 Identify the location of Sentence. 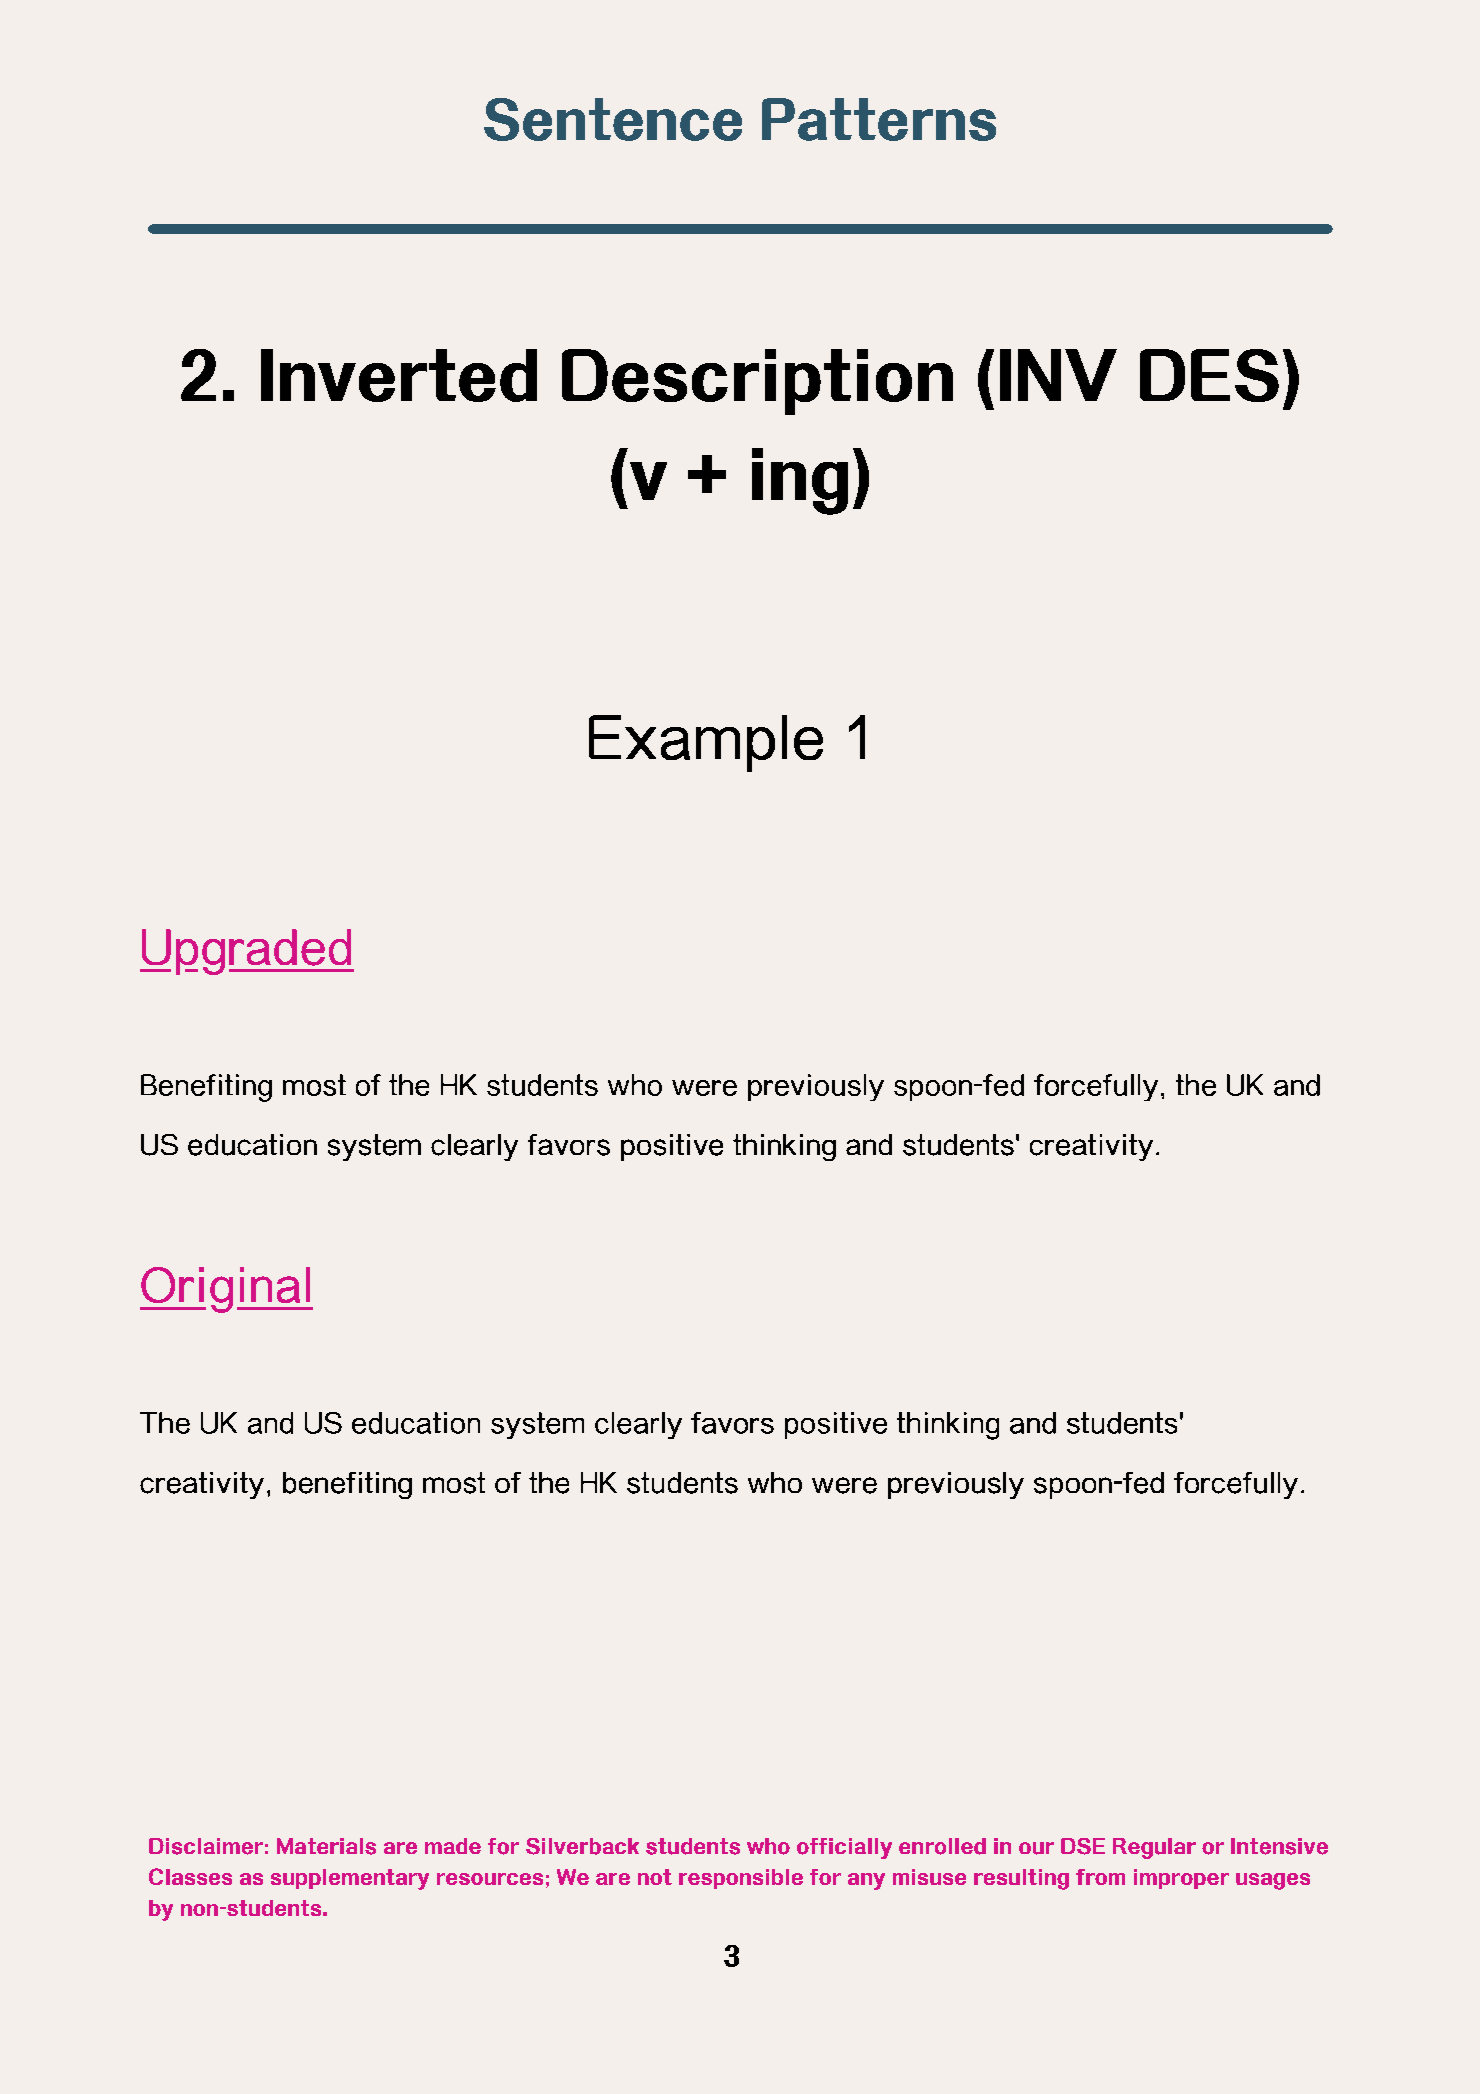
(613, 119).
